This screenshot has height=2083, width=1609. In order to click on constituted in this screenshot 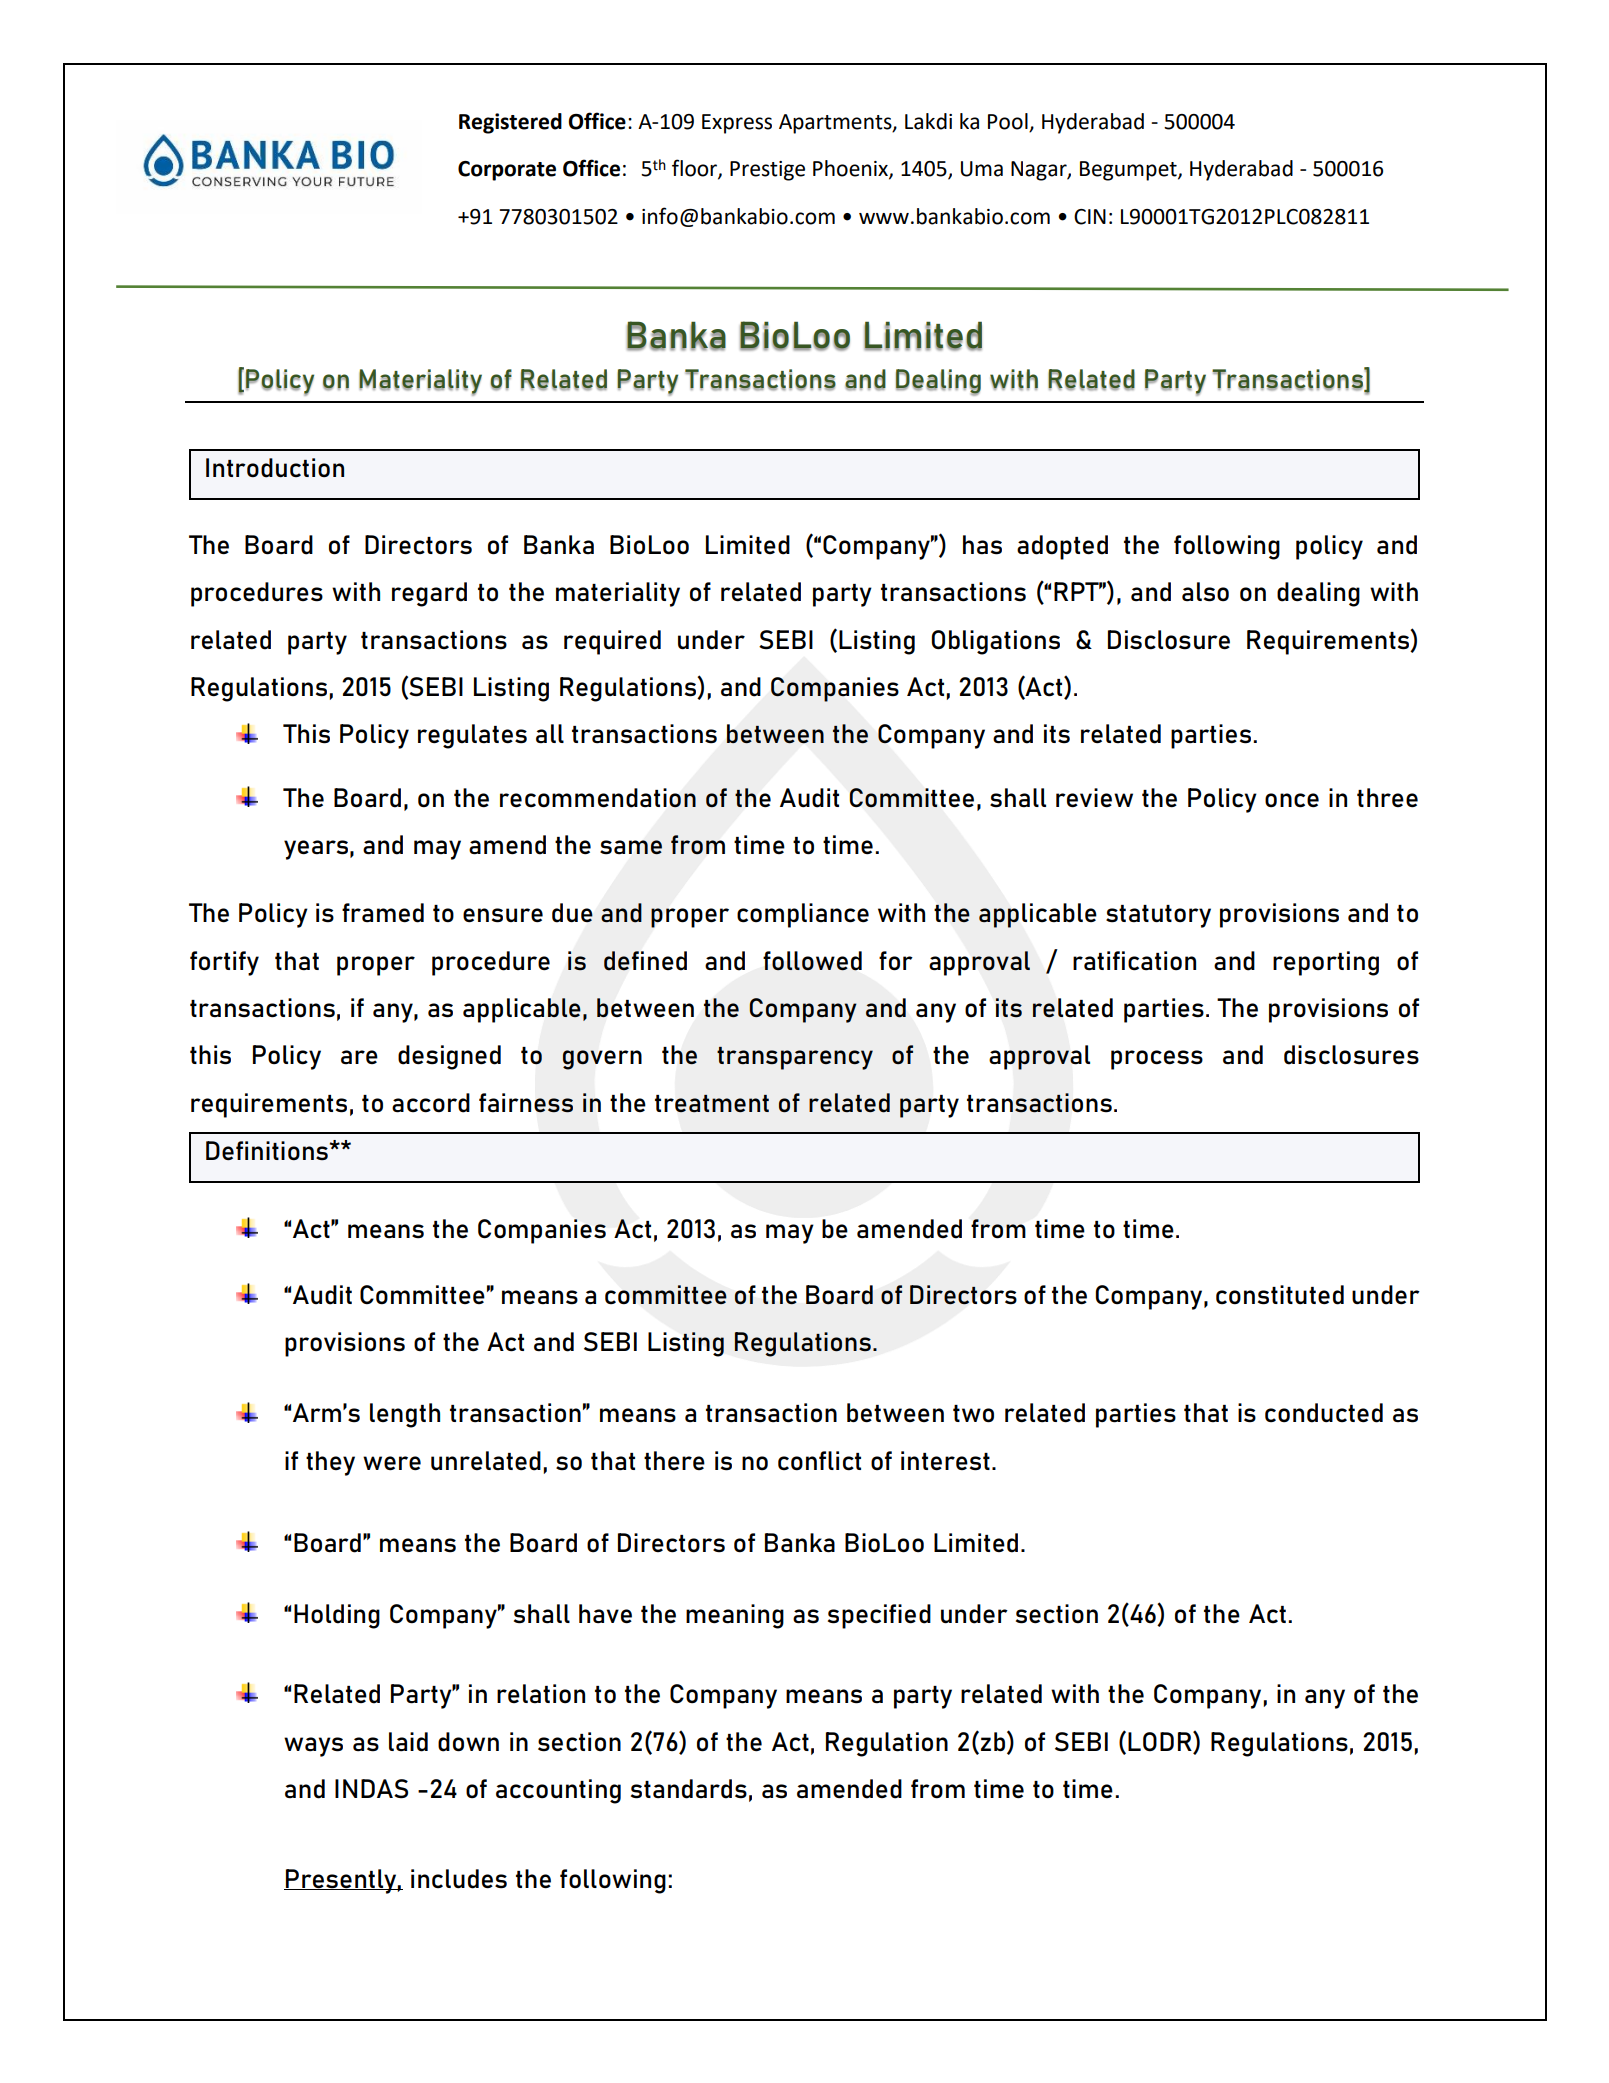, I will do `click(1280, 1295)`.
